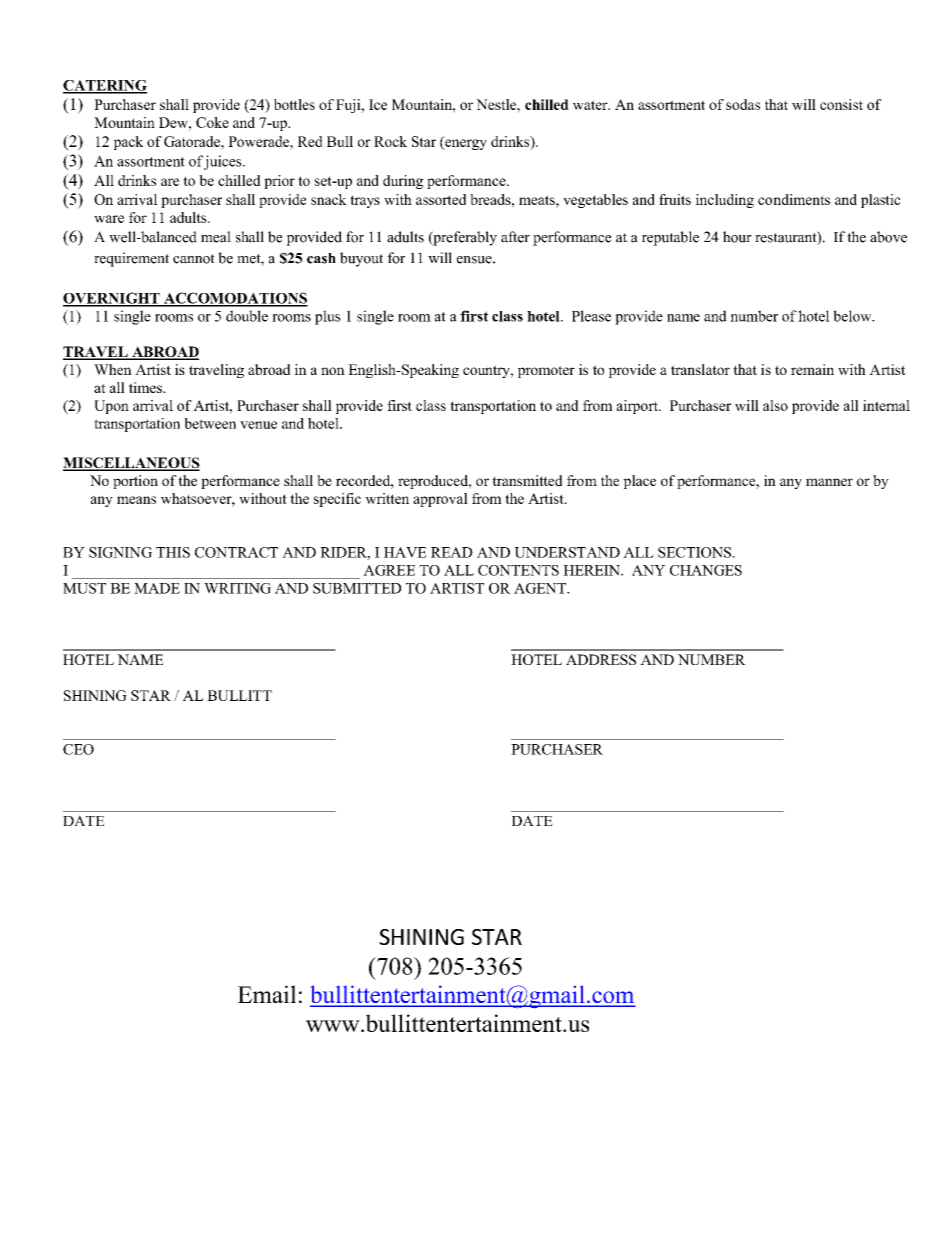 Image resolution: width=952 pixels, height=1233 pixels. Describe the element at coordinates (390, 141) in the page. I see `Rock` at that location.
